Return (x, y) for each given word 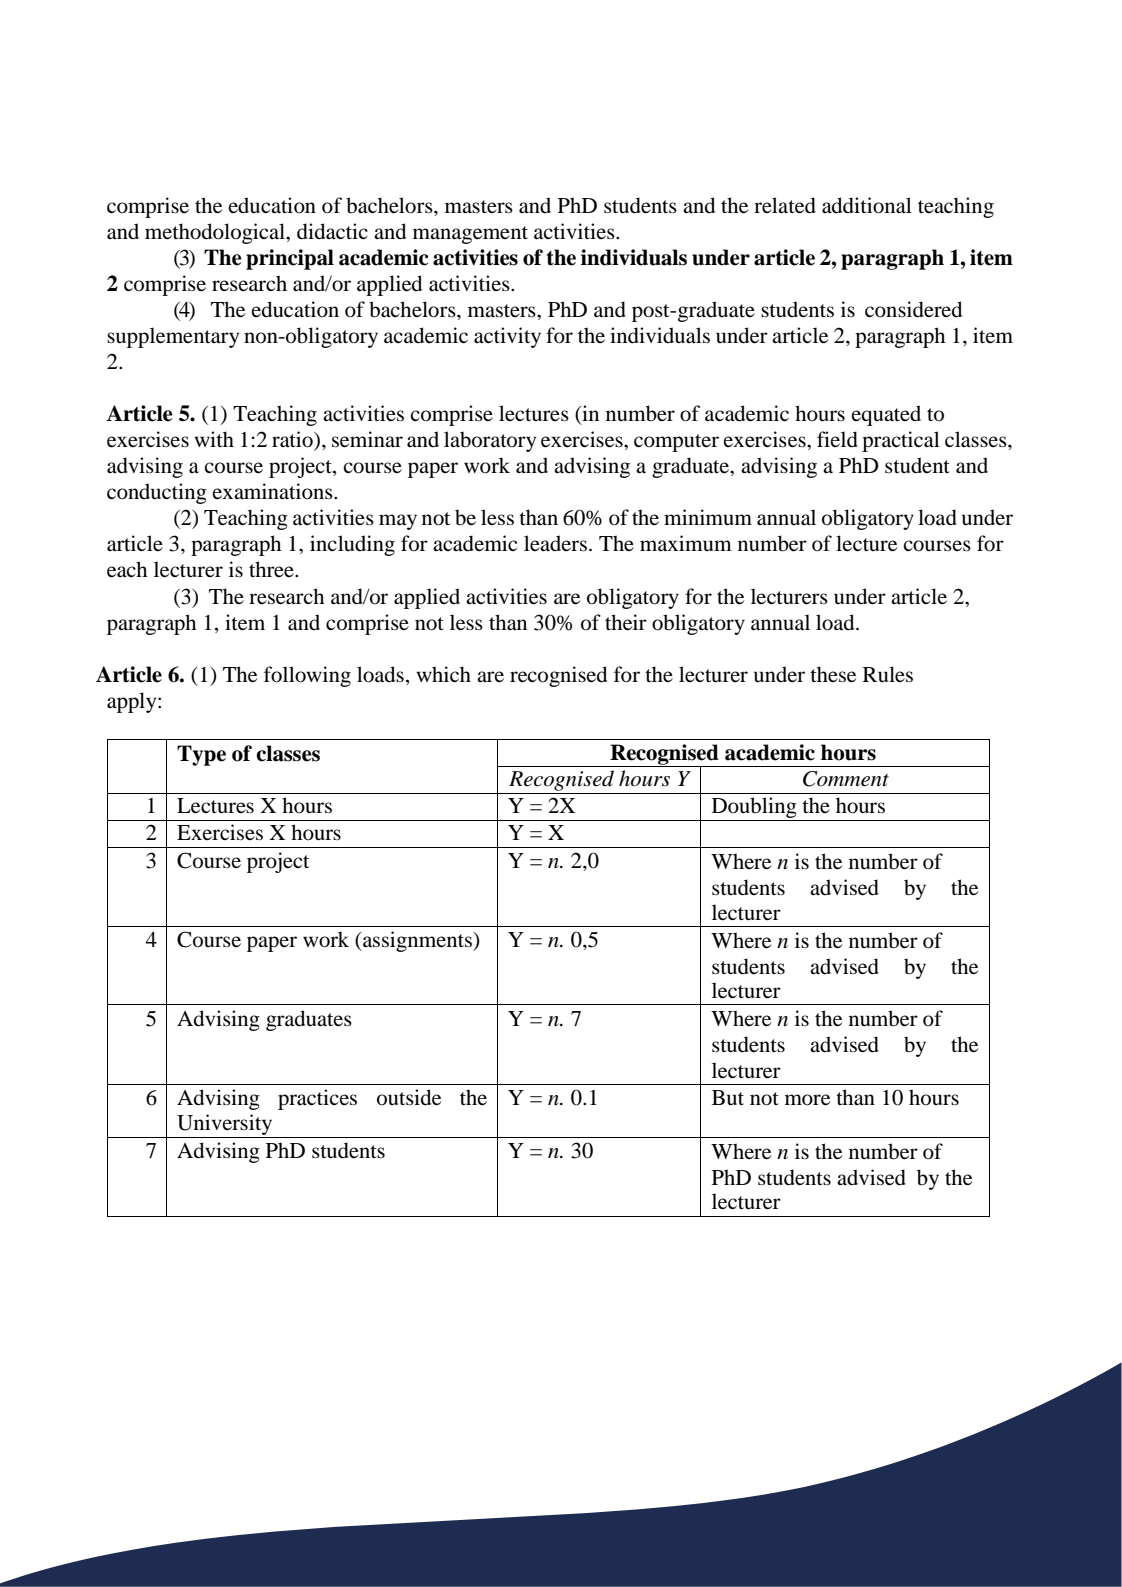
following (307, 676)
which (443, 674)
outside (409, 1097)
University (224, 1124)
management (470, 235)
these (833, 674)
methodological (216, 233)
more (807, 1100)
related (785, 205)
